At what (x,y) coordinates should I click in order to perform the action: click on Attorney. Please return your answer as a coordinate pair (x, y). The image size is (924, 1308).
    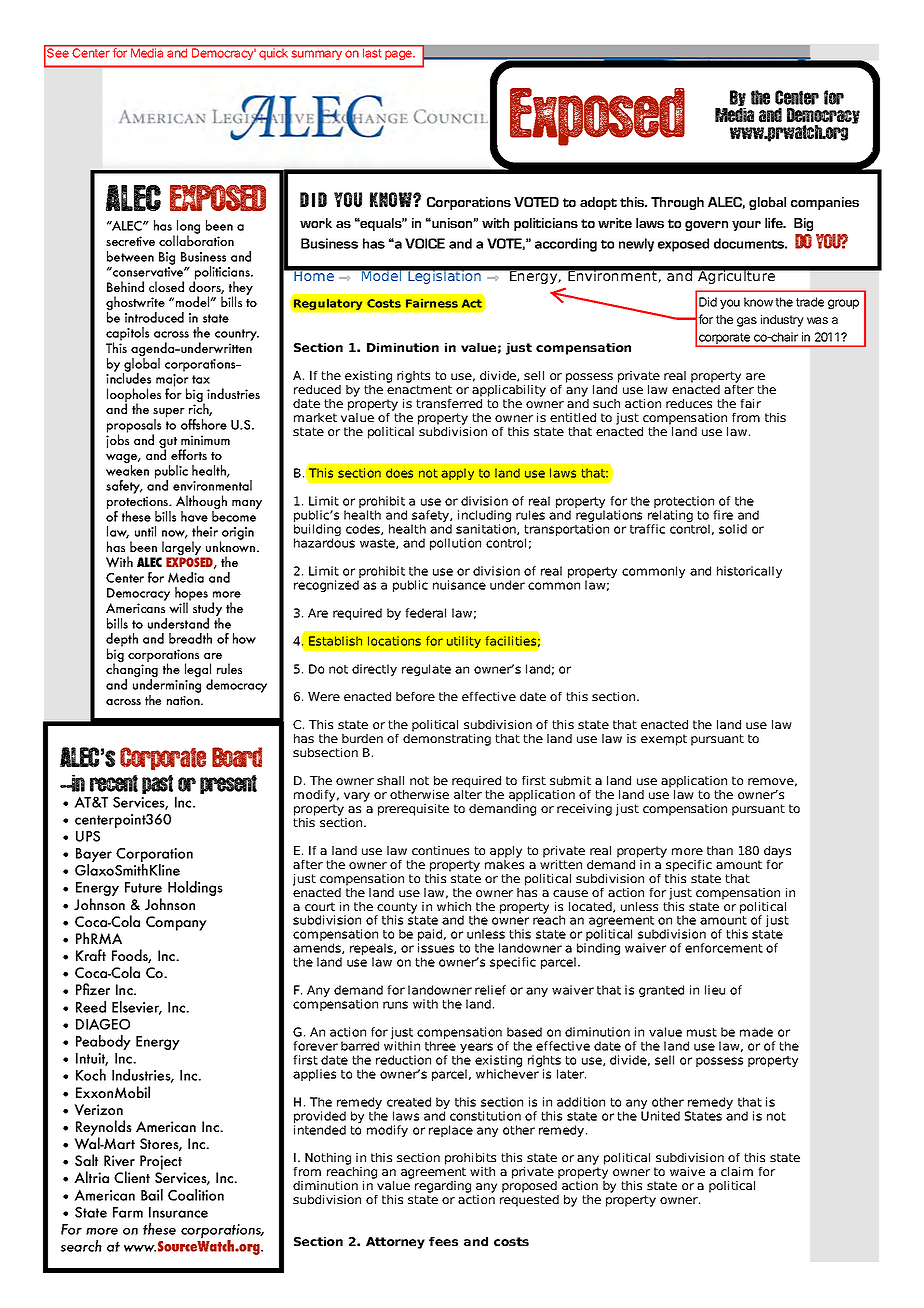
    Looking at the image, I should click on (395, 1243).
